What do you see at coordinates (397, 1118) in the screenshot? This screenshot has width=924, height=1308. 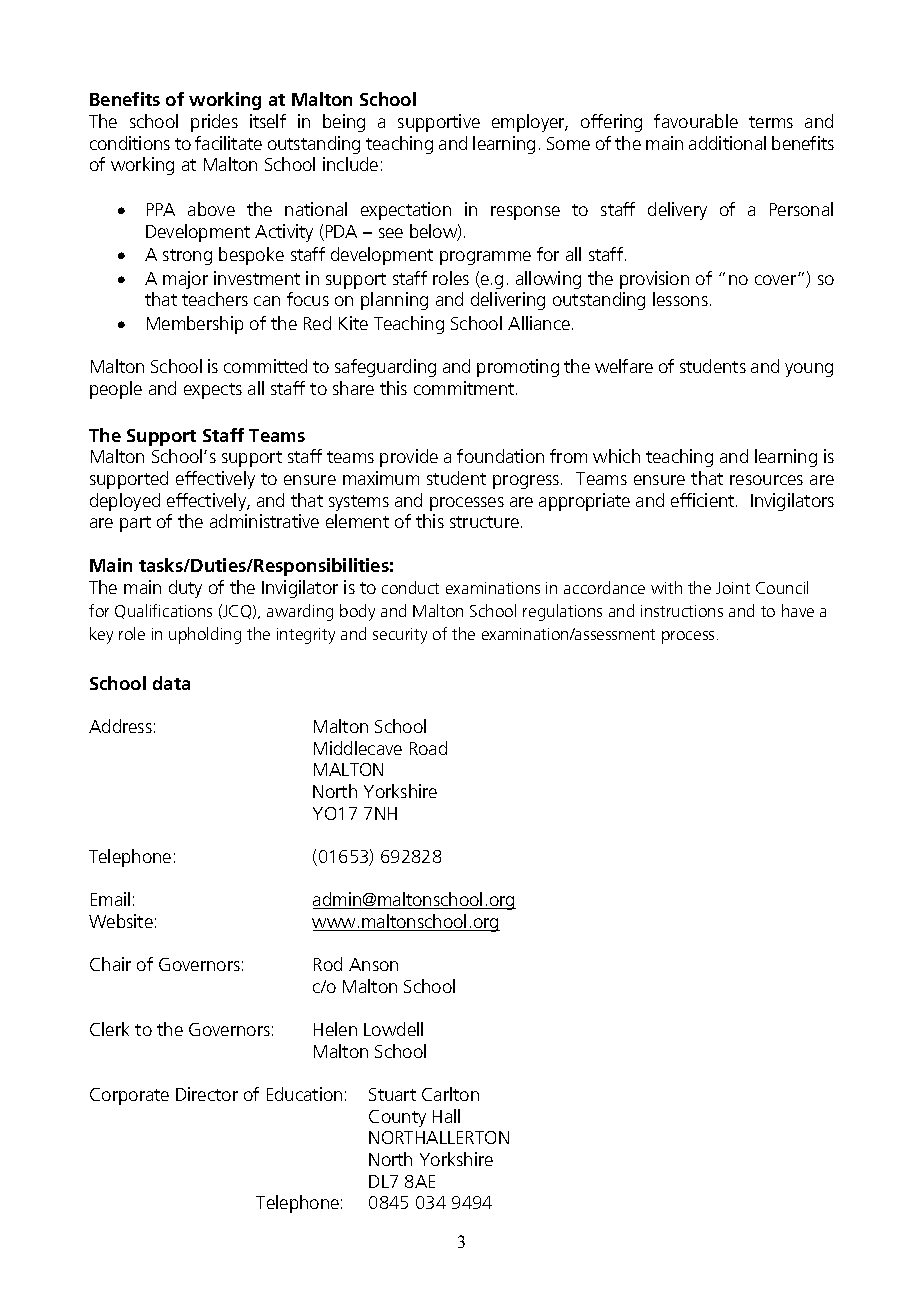 I see `County` at bounding box center [397, 1118].
